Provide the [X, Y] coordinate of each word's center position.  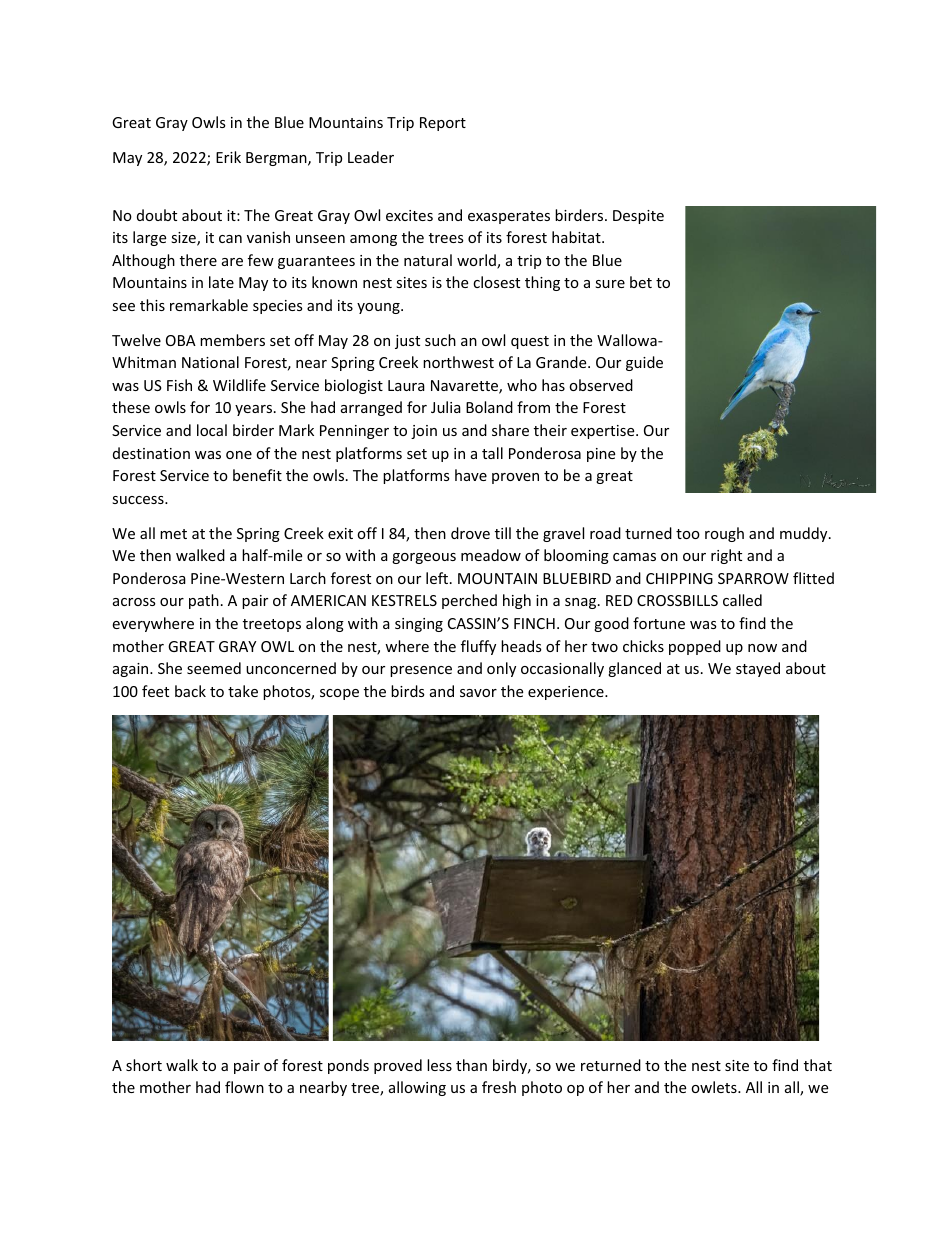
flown [244, 1087]
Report [443, 124]
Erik [228, 157]
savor [478, 693]
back [190, 691]
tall [492, 453]
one [239, 455]
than [471, 1065]
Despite [638, 217]
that [818, 1065]
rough [724, 534]
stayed [758, 669]
